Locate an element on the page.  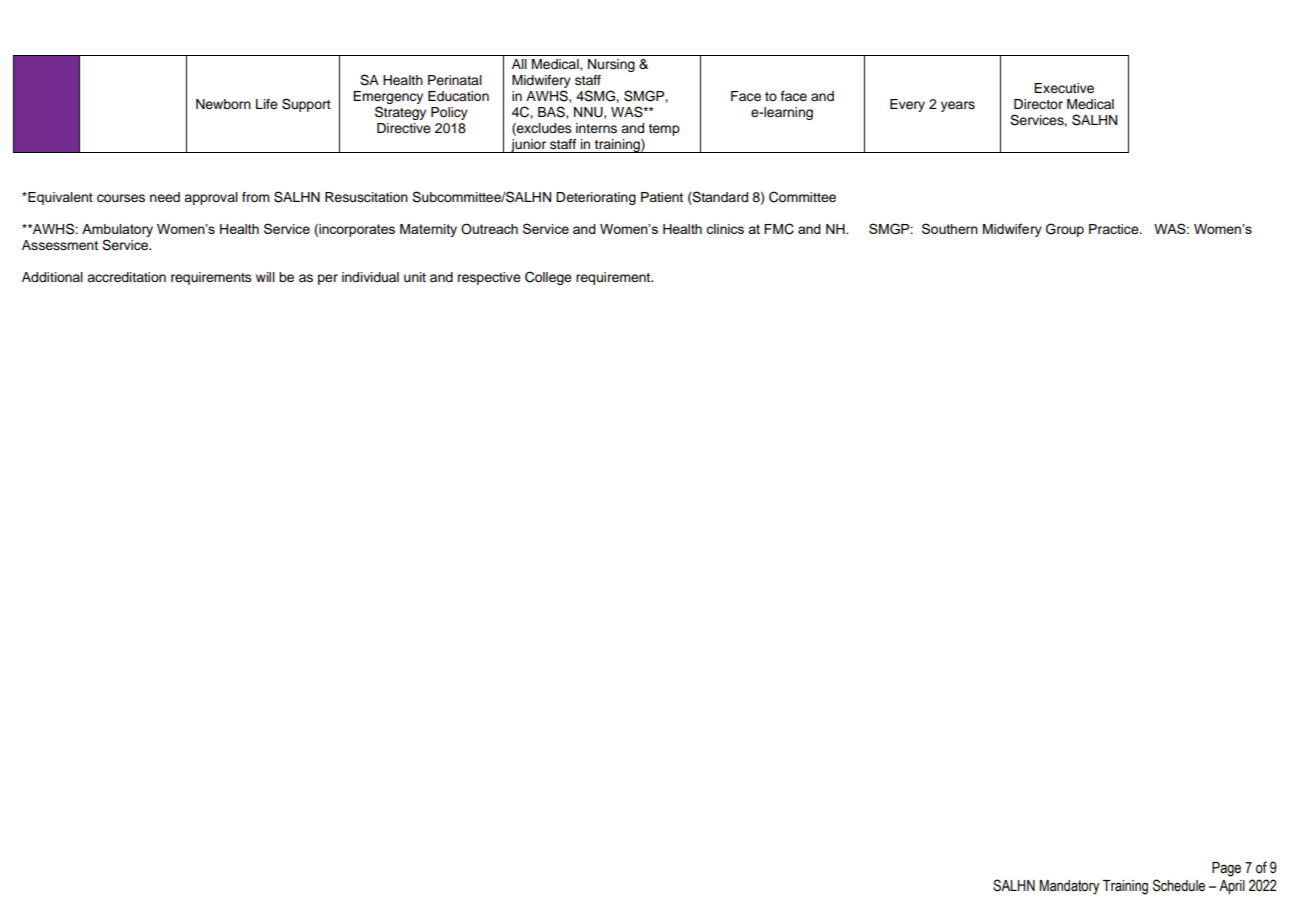
Practice is located at coordinates (1115, 229).
